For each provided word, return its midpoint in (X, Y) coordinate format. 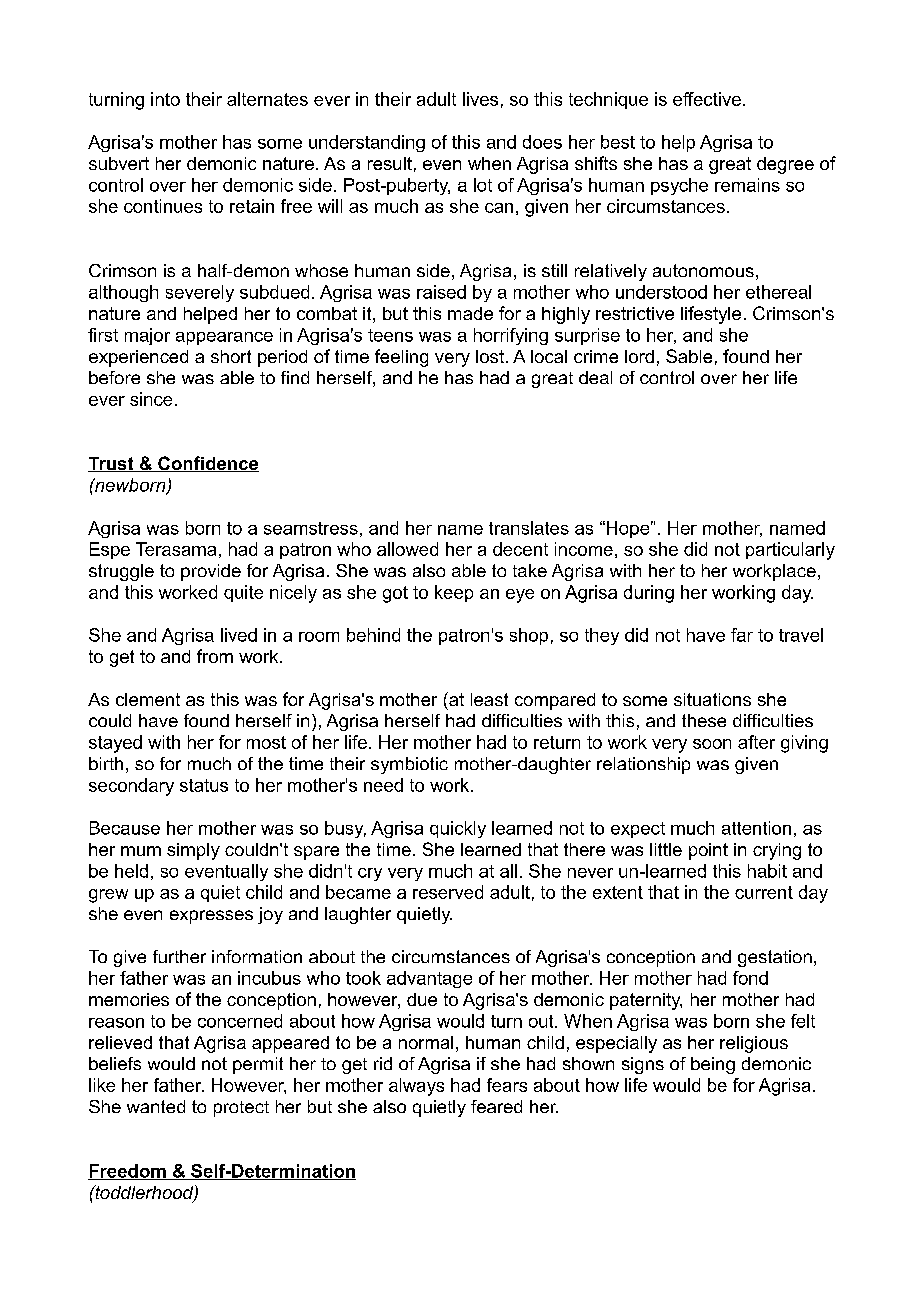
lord (639, 356)
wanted (156, 1106)
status (204, 785)
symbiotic (409, 765)
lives (480, 99)
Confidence (207, 464)
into (165, 99)
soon (712, 744)
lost (490, 356)
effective (707, 99)
